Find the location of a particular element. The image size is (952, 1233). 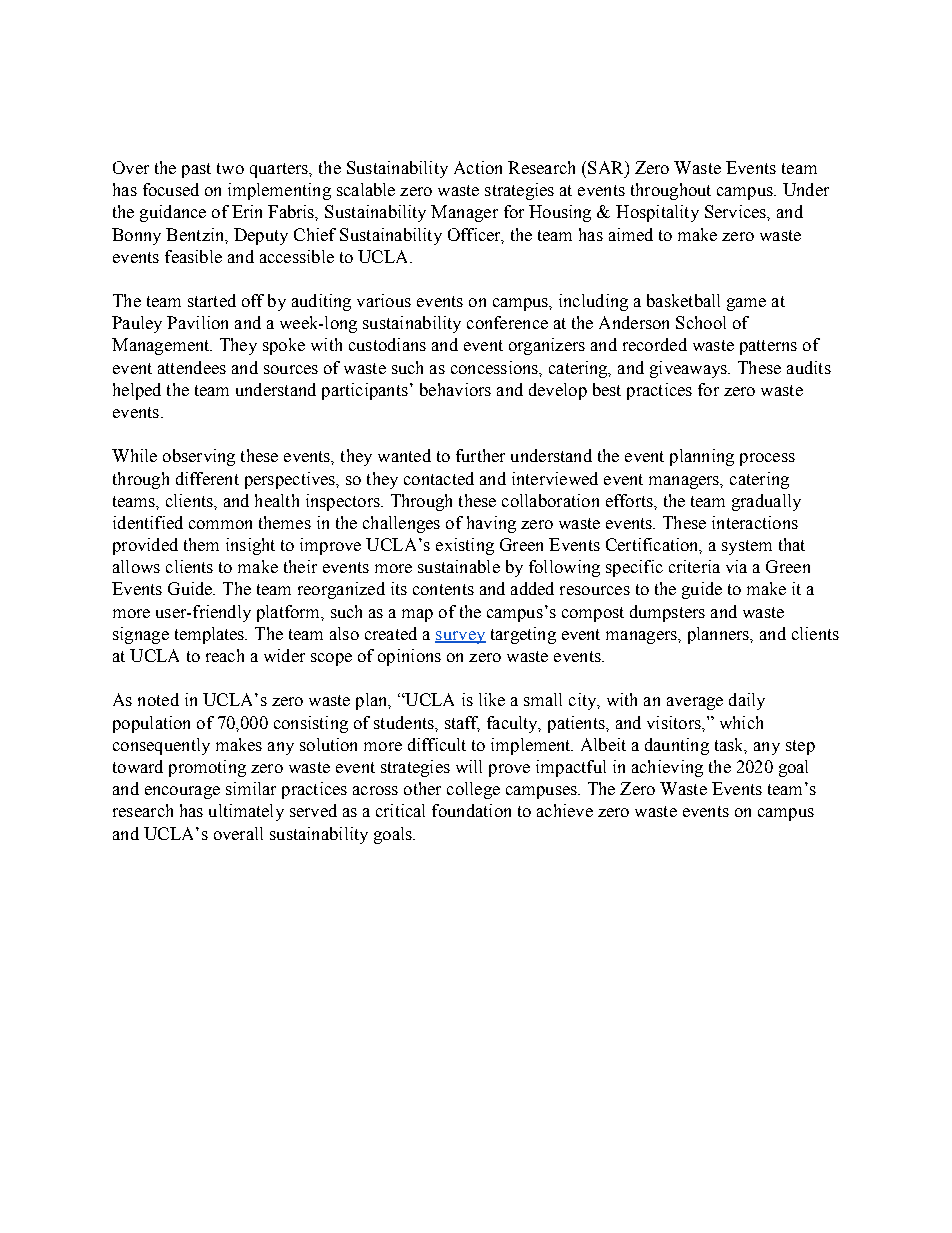

contents is located at coordinates (443, 589).
